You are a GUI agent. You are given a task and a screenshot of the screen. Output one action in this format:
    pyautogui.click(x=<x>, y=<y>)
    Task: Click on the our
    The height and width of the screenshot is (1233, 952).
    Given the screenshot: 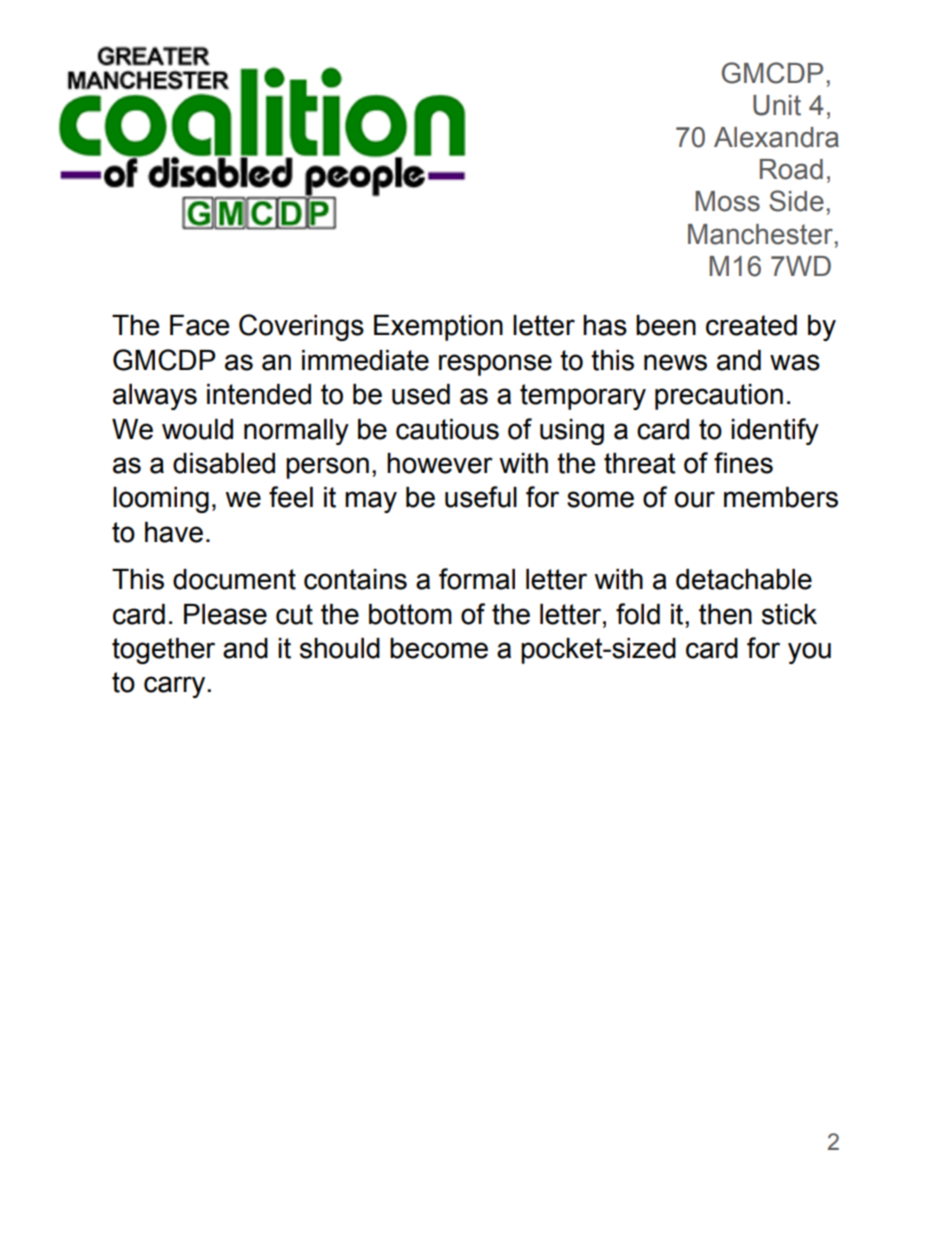 What is the action you would take?
    pyautogui.click(x=695, y=499)
